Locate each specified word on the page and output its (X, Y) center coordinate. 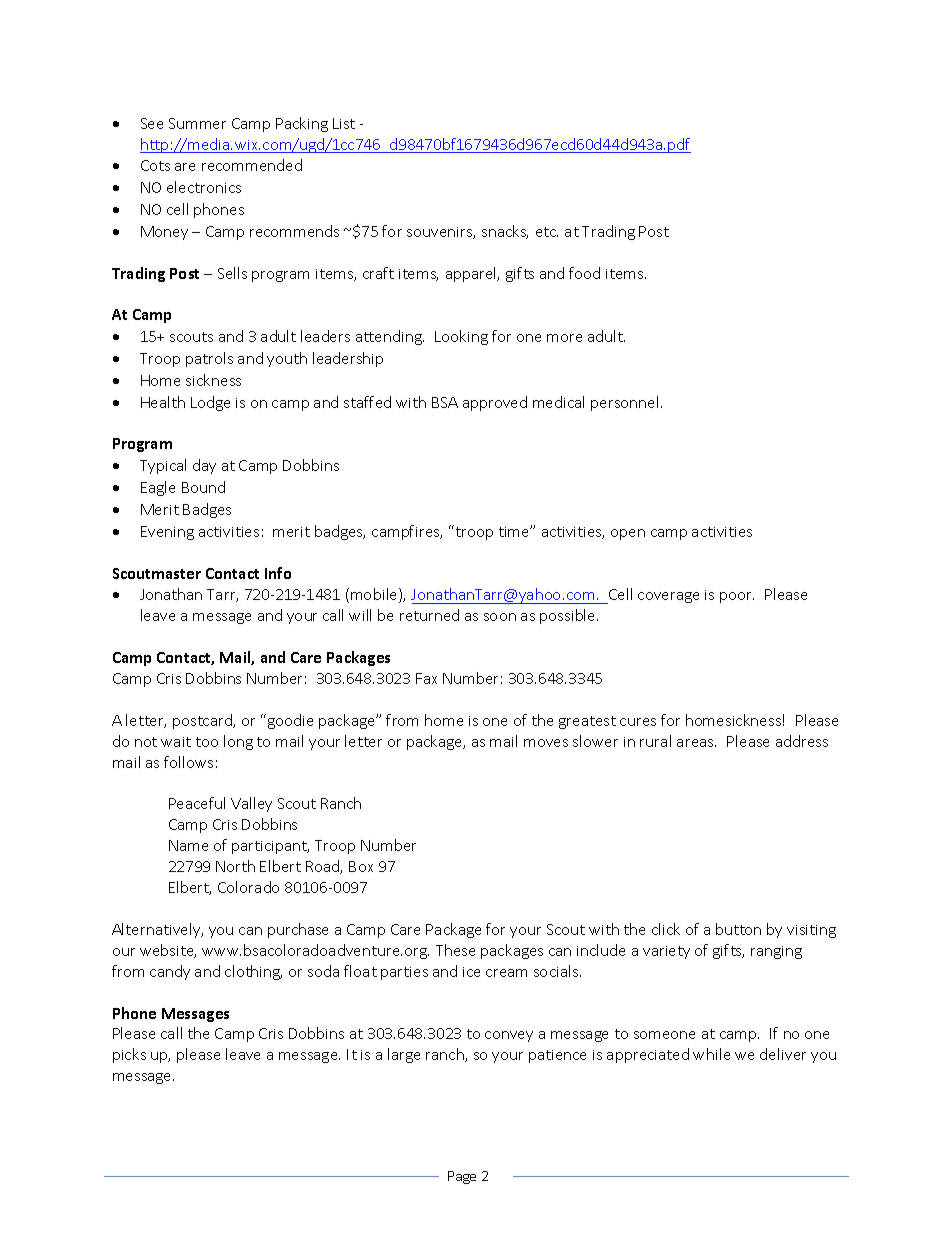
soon (500, 617)
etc (547, 232)
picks (129, 1055)
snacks (505, 232)
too (207, 742)
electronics (204, 187)
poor (737, 597)
